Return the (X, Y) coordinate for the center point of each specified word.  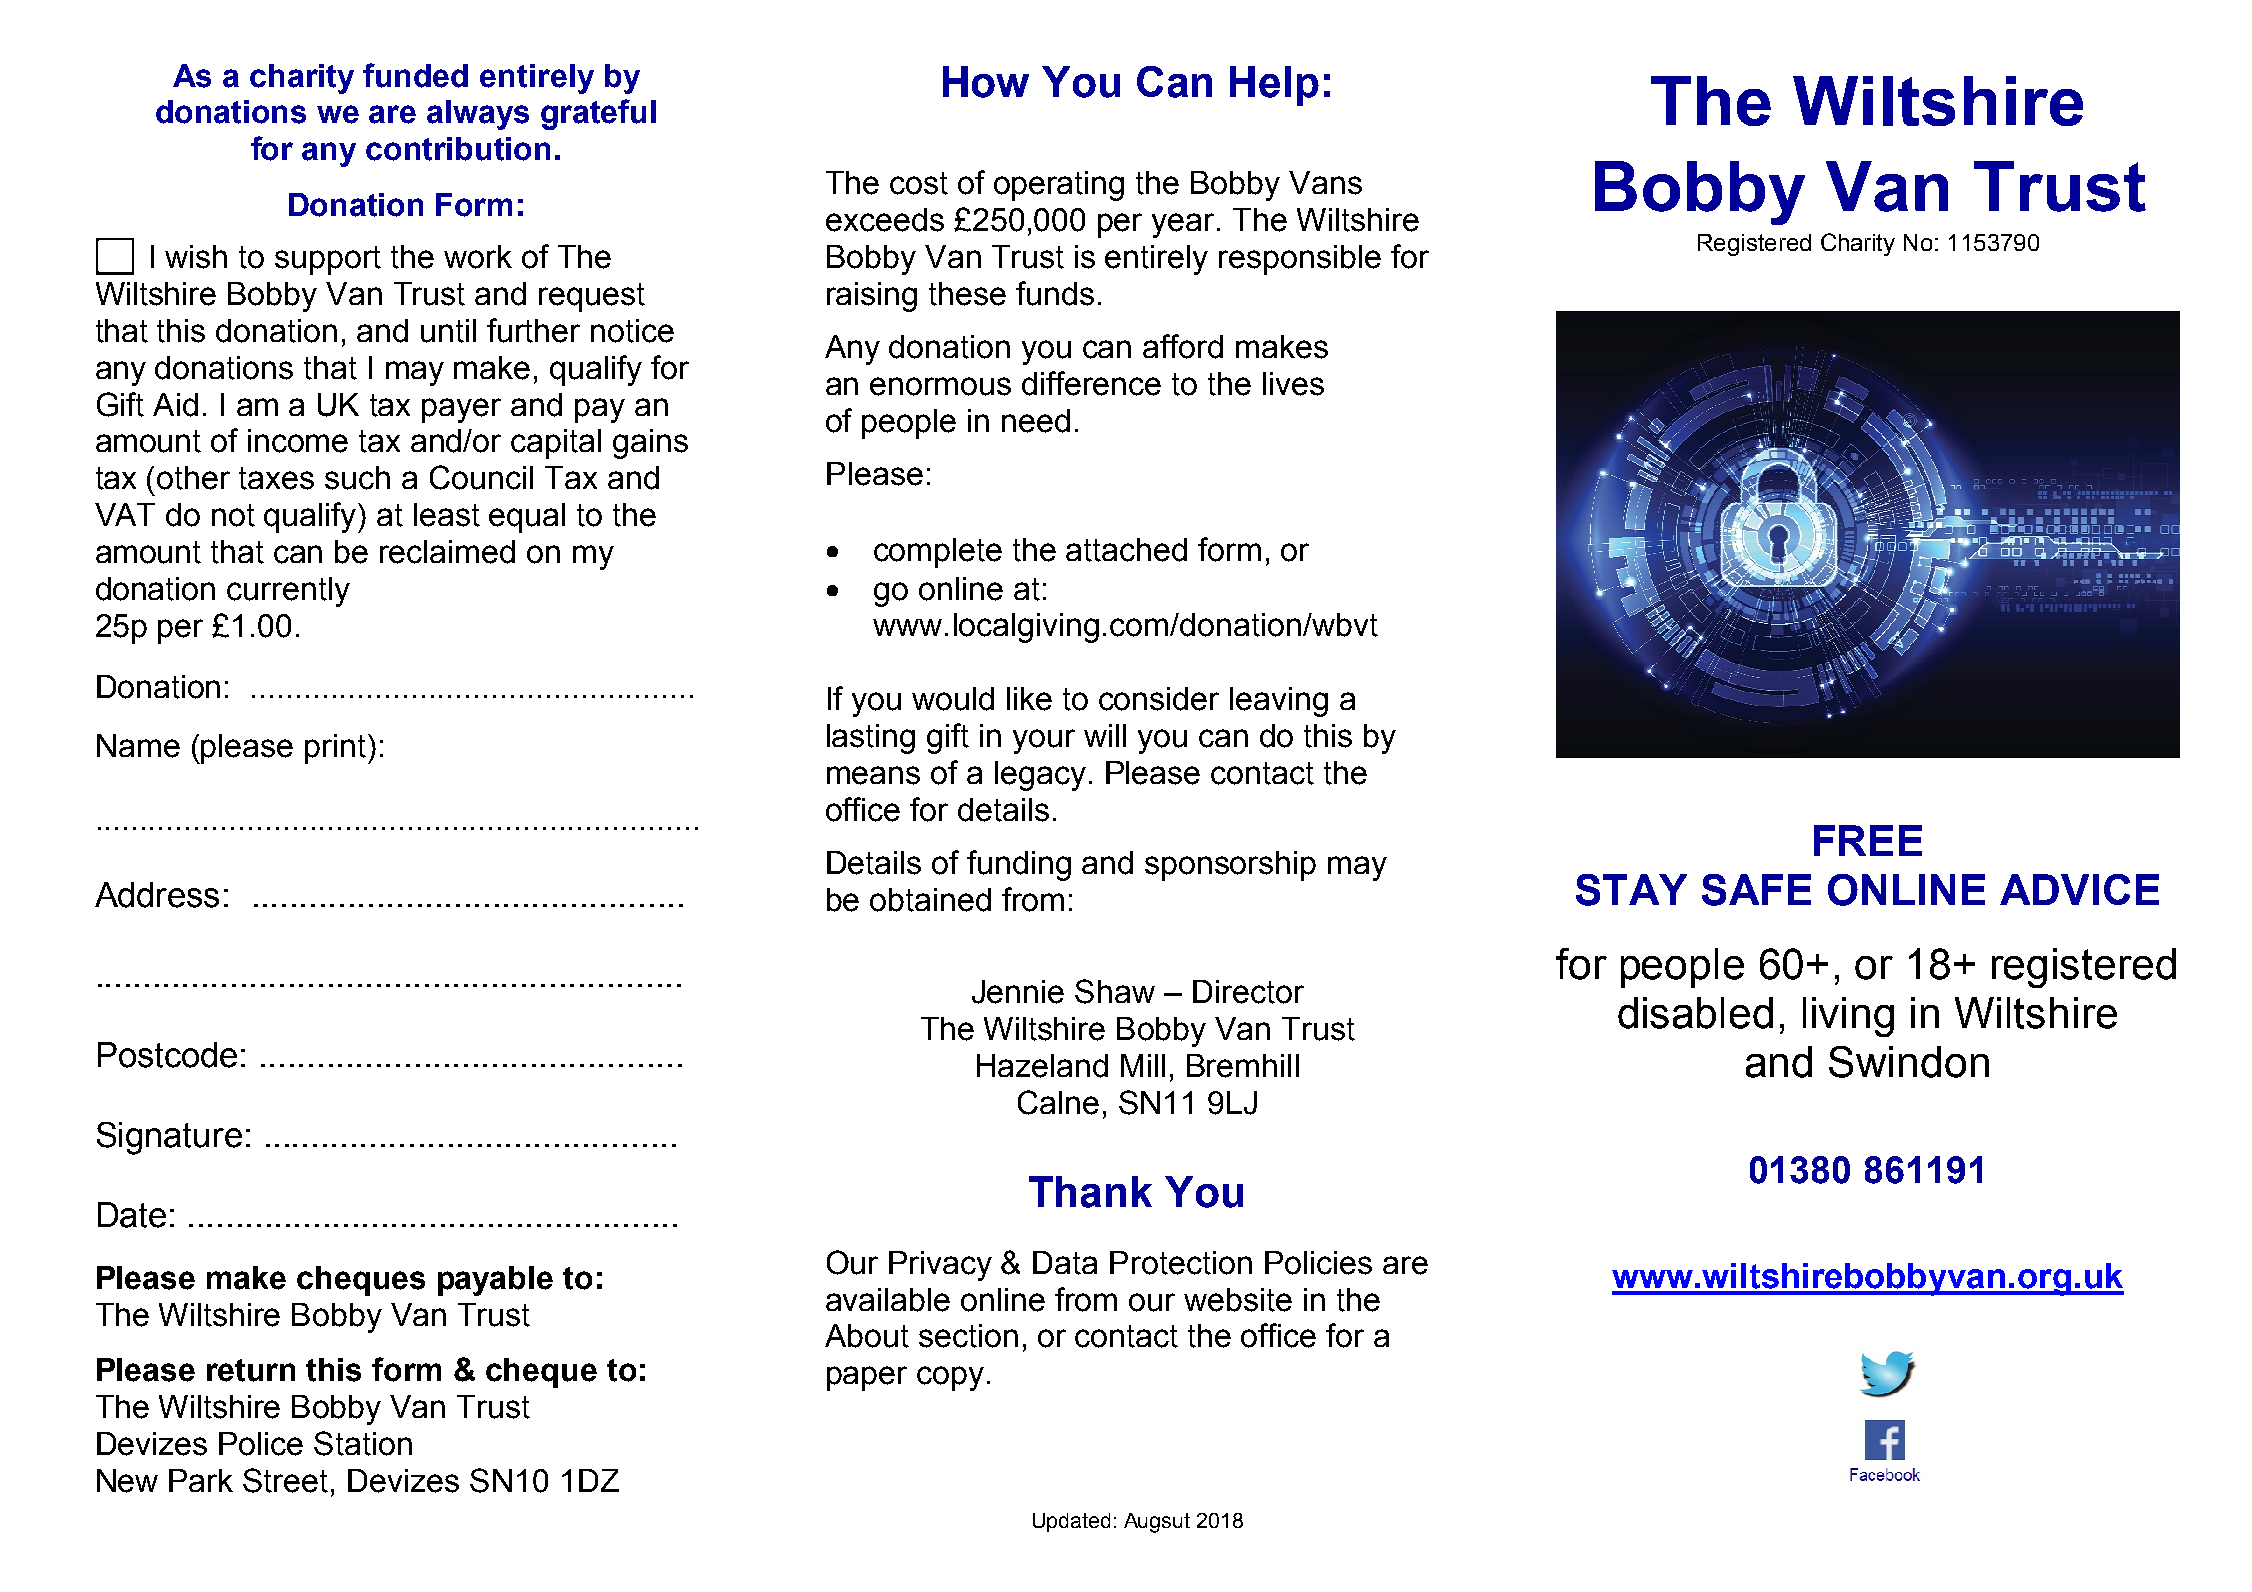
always (478, 115)
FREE (1868, 840)
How (986, 82)
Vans (1325, 183)
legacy (1040, 776)
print (335, 749)
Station (363, 1443)
